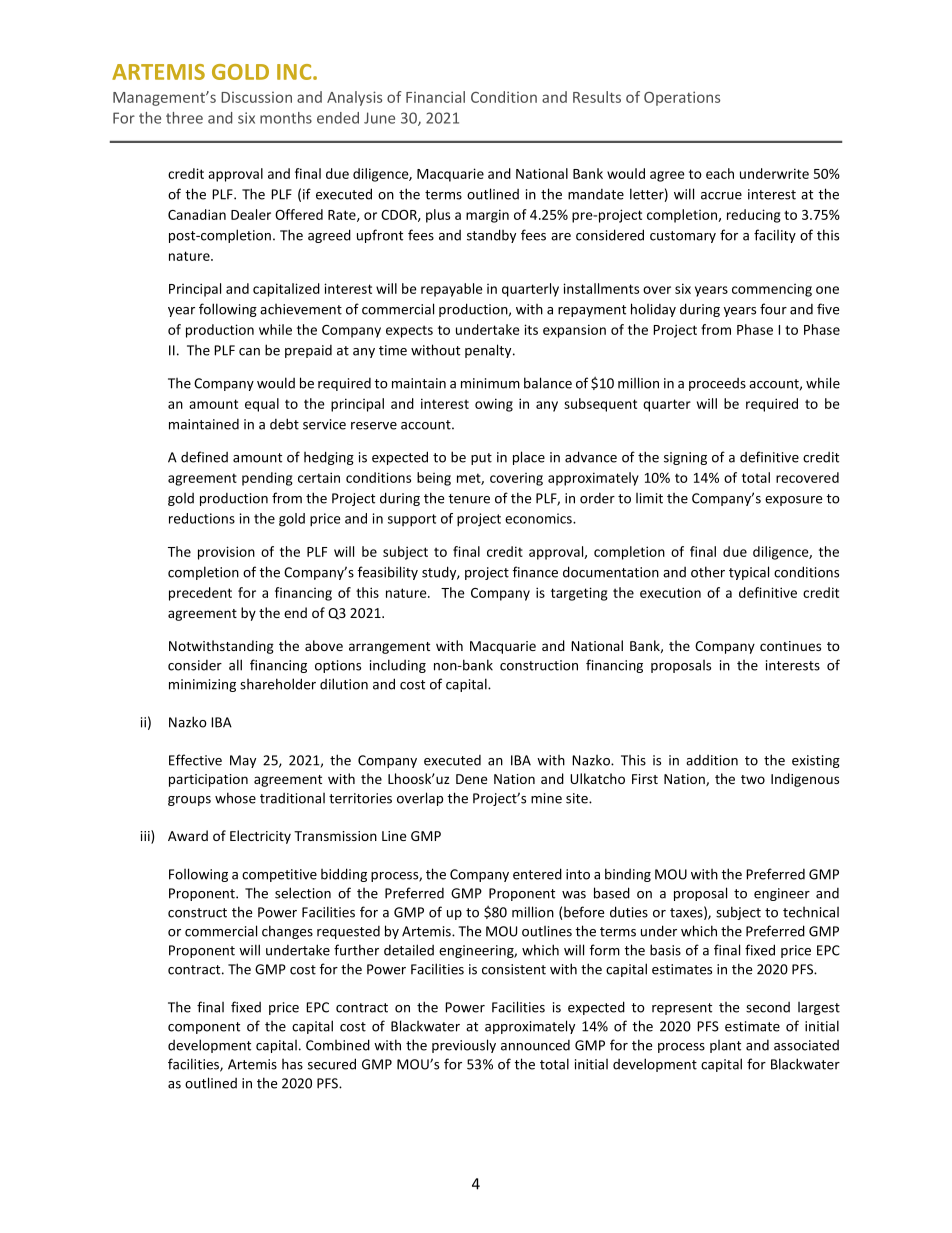 This screenshot has height=1233, width=952. What do you see at coordinates (235, 798) in the screenshot?
I see `whose` at bounding box center [235, 798].
